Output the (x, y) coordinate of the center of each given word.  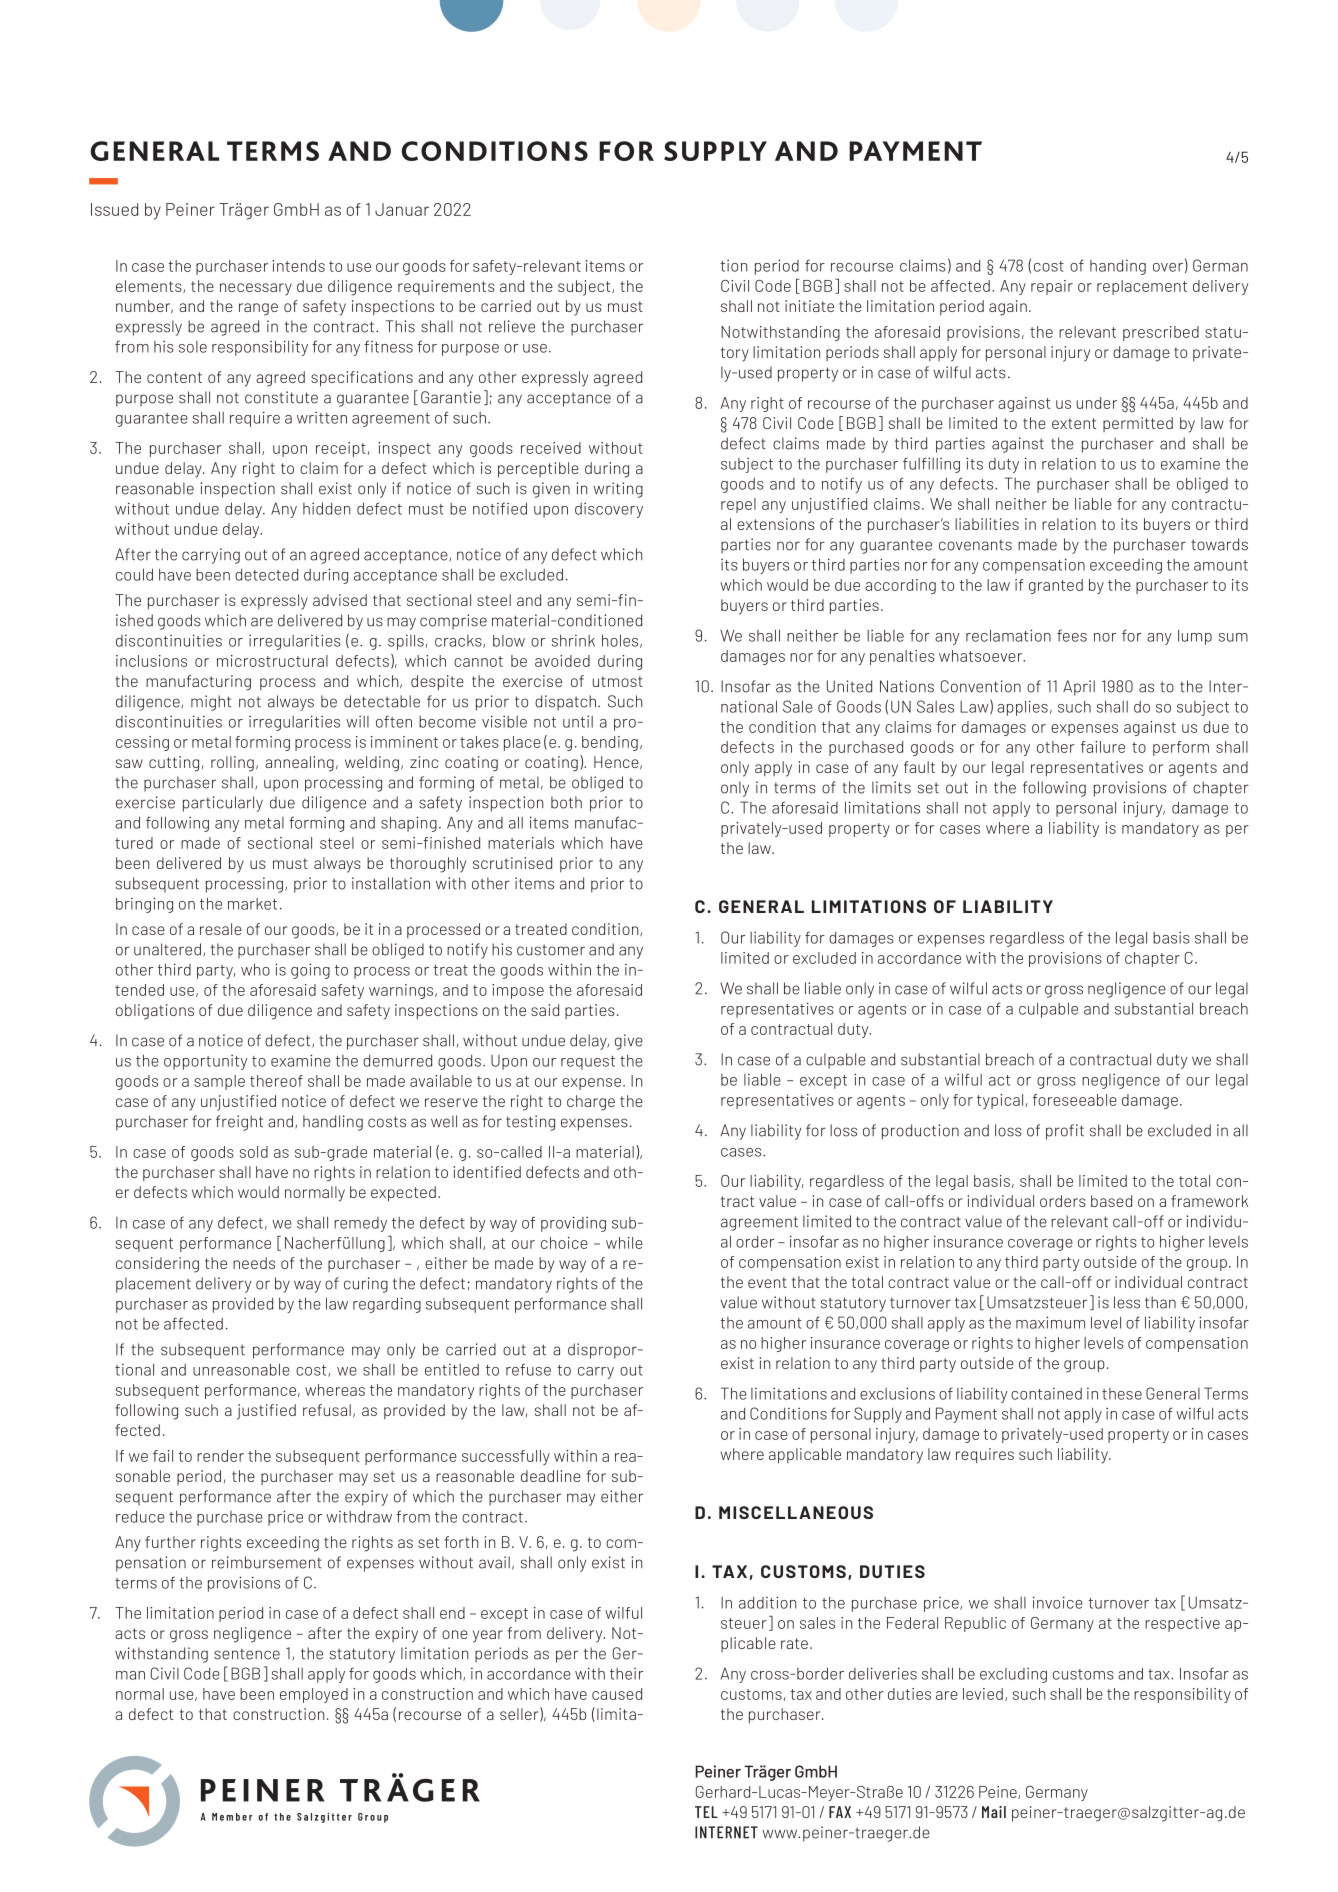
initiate (809, 306)
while (624, 1243)
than (1160, 1302)
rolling (232, 764)
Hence (617, 762)
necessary (256, 289)
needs (254, 1263)
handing (1118, 267)
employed (314, 1695)
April (1079, 688)
